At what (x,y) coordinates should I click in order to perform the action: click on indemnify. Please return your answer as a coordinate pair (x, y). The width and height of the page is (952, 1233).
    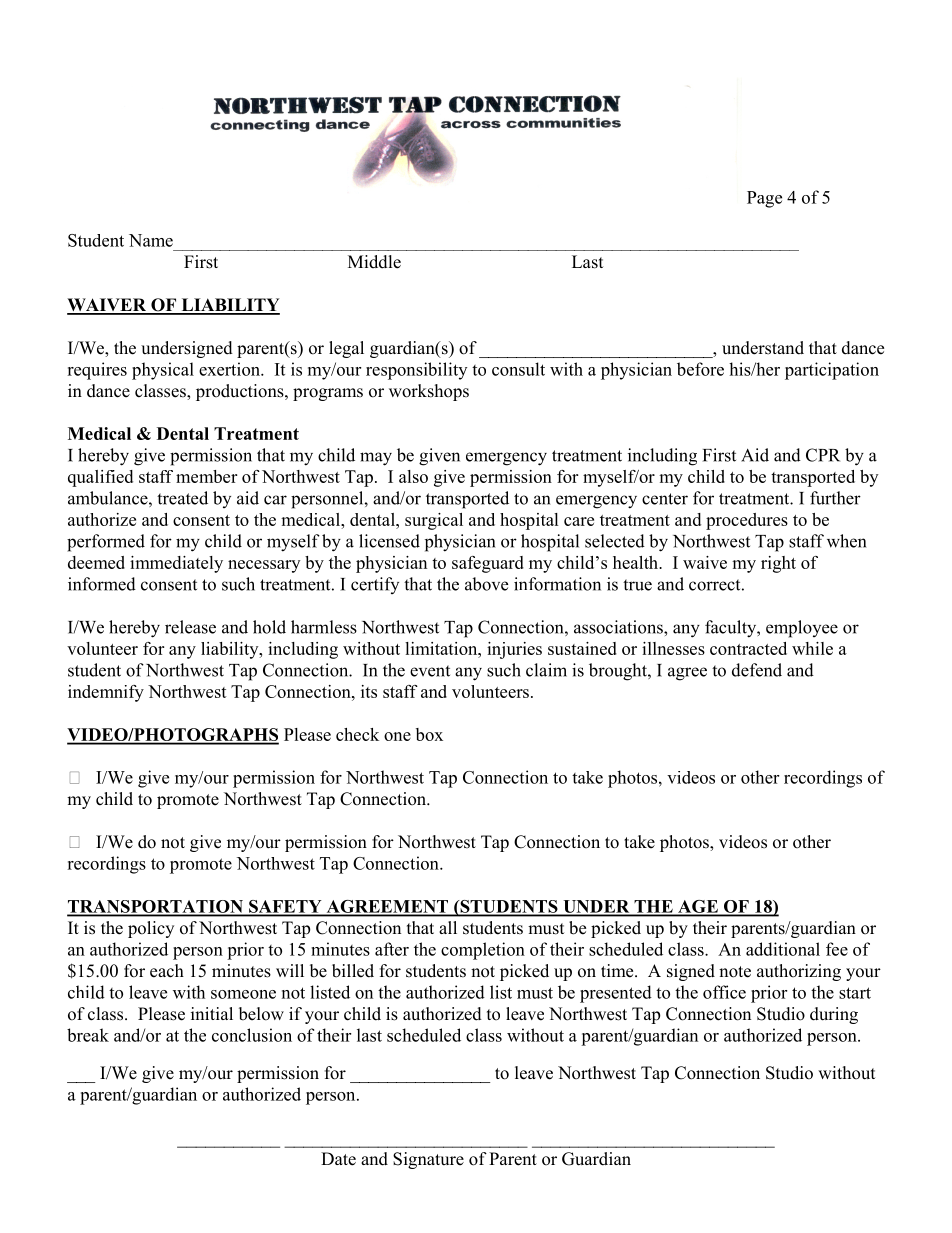
    Looking at the image, I should click on (106, 693).
